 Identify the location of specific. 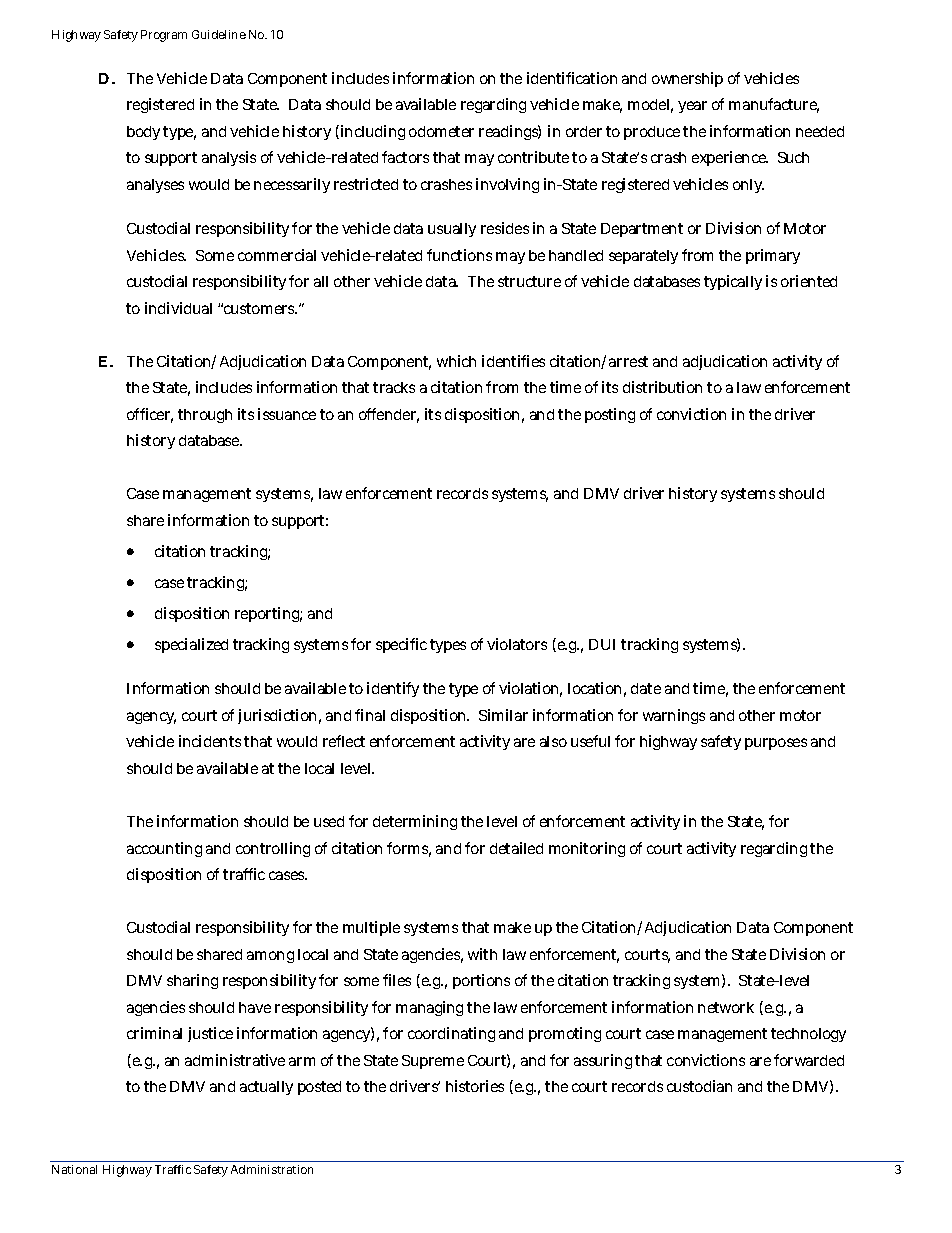
(401, 645).
